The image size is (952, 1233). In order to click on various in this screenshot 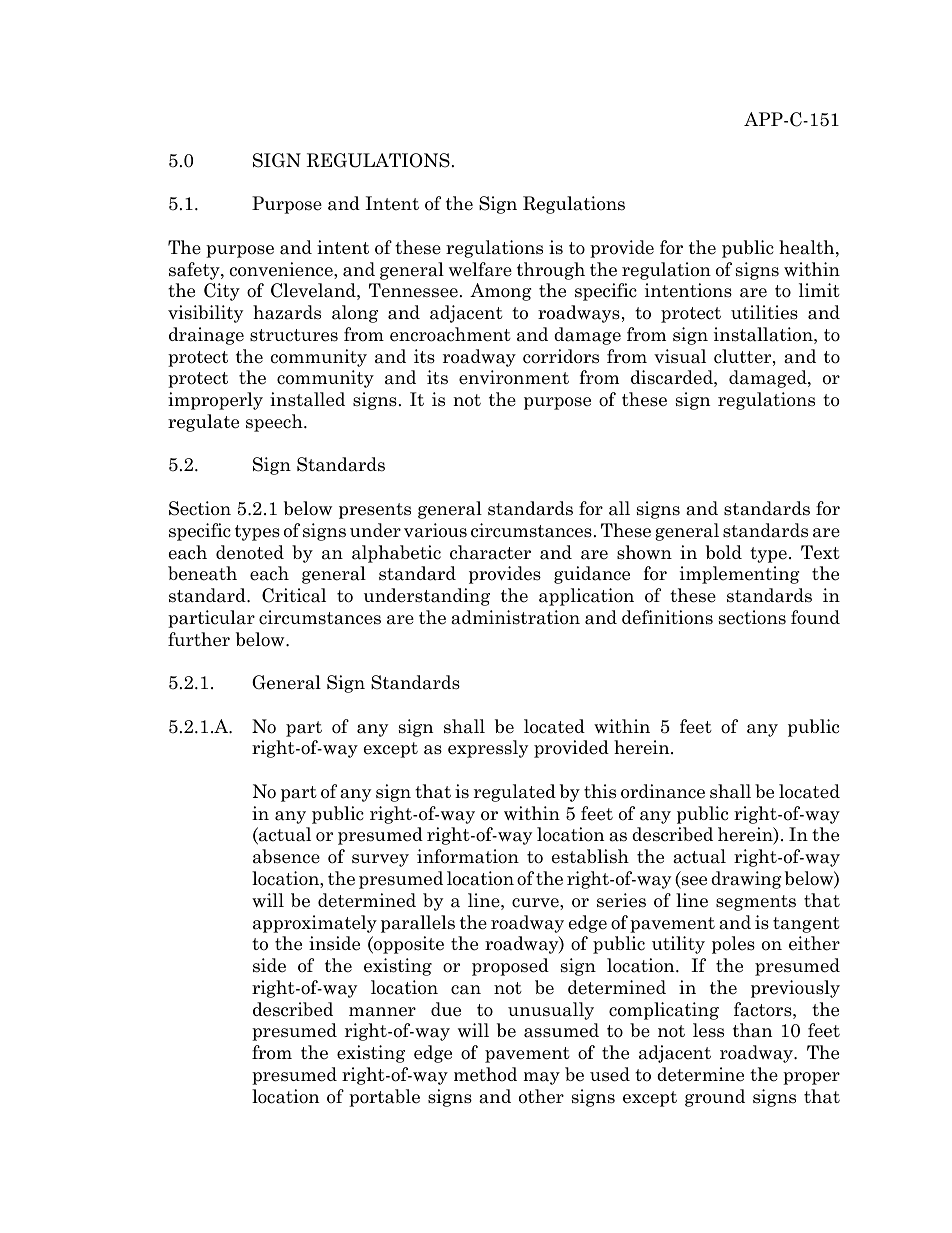, I will do `click(435, 530)`.
